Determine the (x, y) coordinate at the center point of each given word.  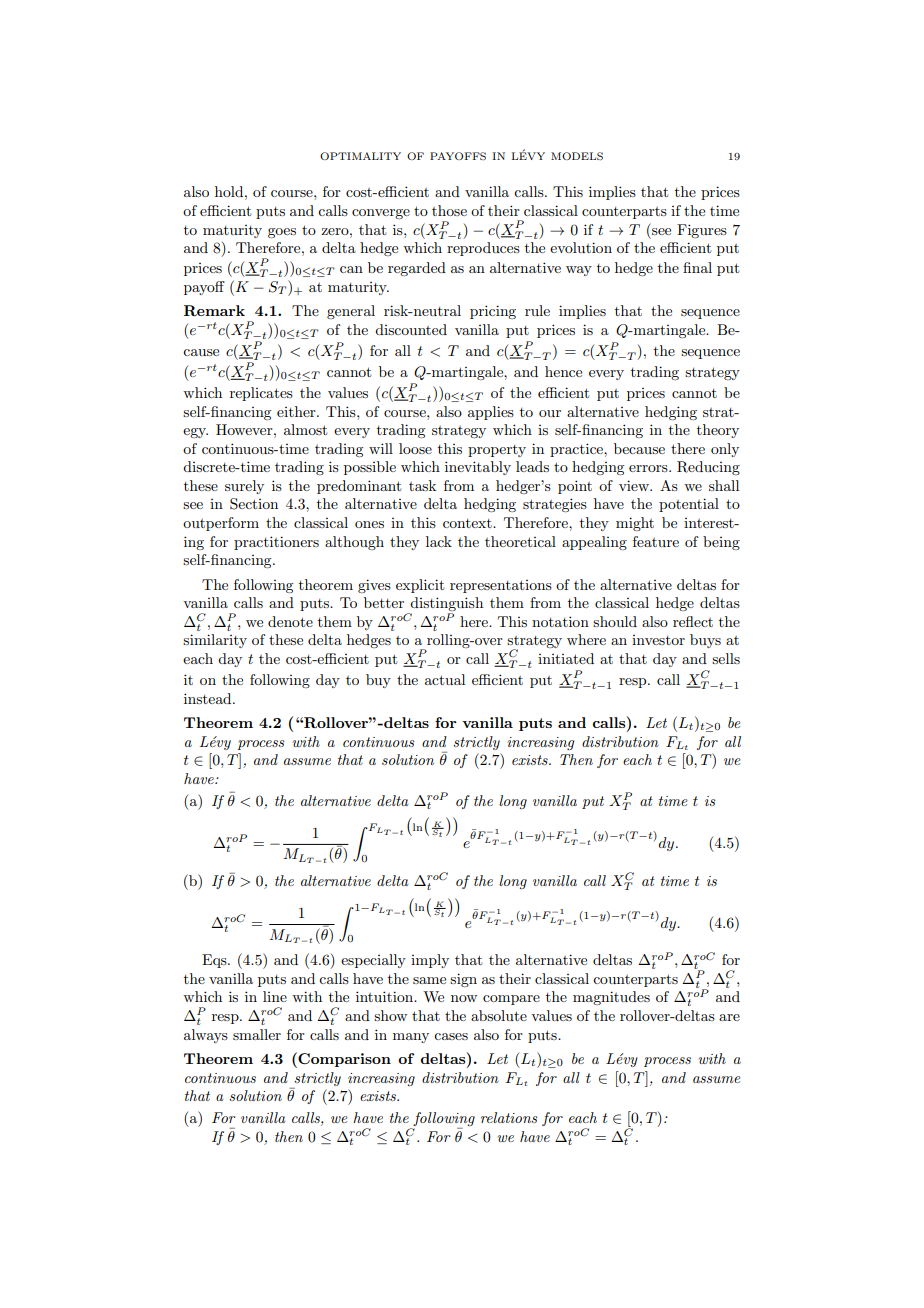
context (468, 523)
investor (658, 640)
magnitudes (611, 998)
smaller (257, 1034)
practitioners (276, 543)
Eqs (215, 961)
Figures (702, 231)
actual (445, 679)
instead (209, 698)
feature (656, 541)
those (449, 210)
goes (282, 233)
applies (491, 413)
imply (430, 961)
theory (718, 431)
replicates (261, 394)
